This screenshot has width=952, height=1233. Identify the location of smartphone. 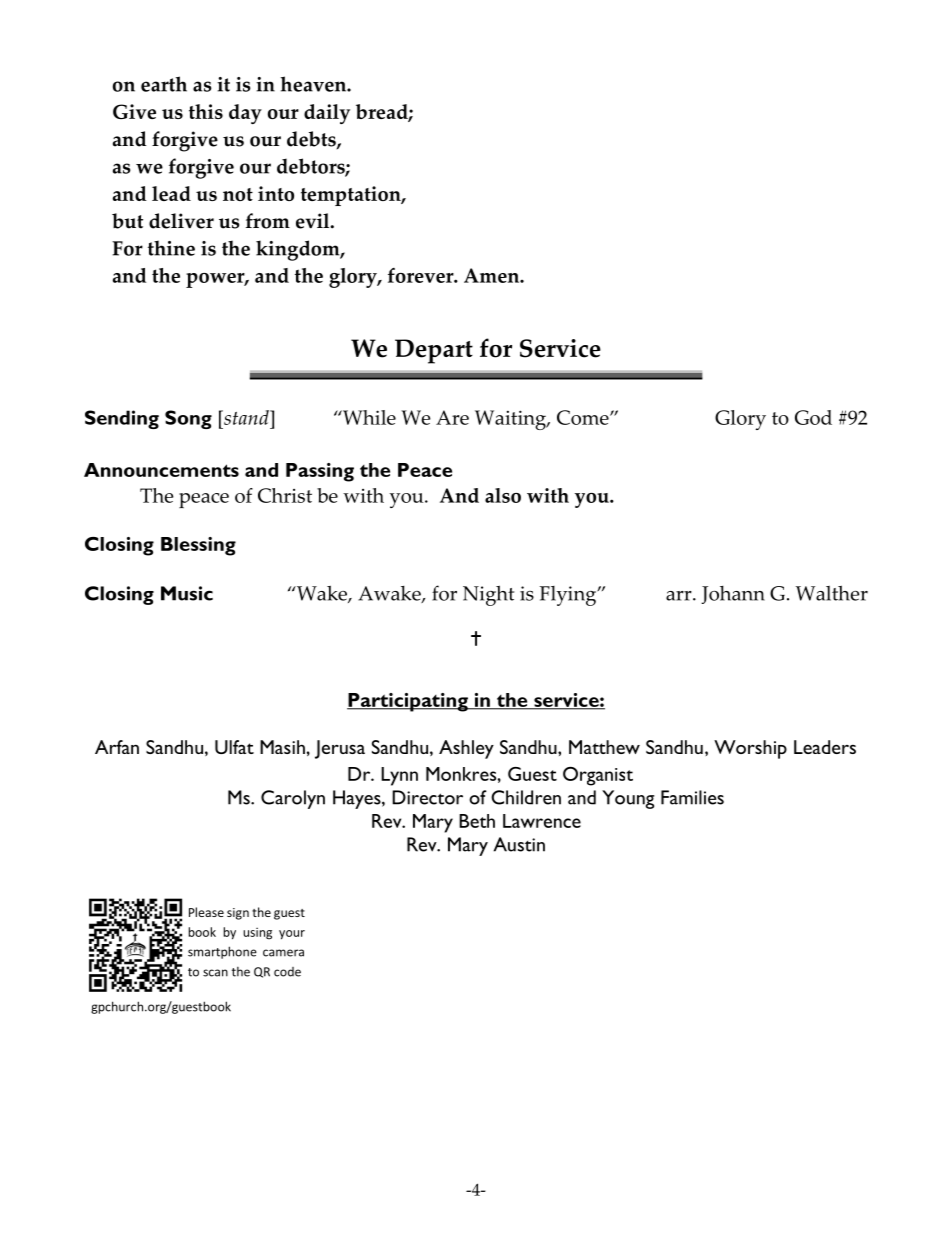
(222, 952).
